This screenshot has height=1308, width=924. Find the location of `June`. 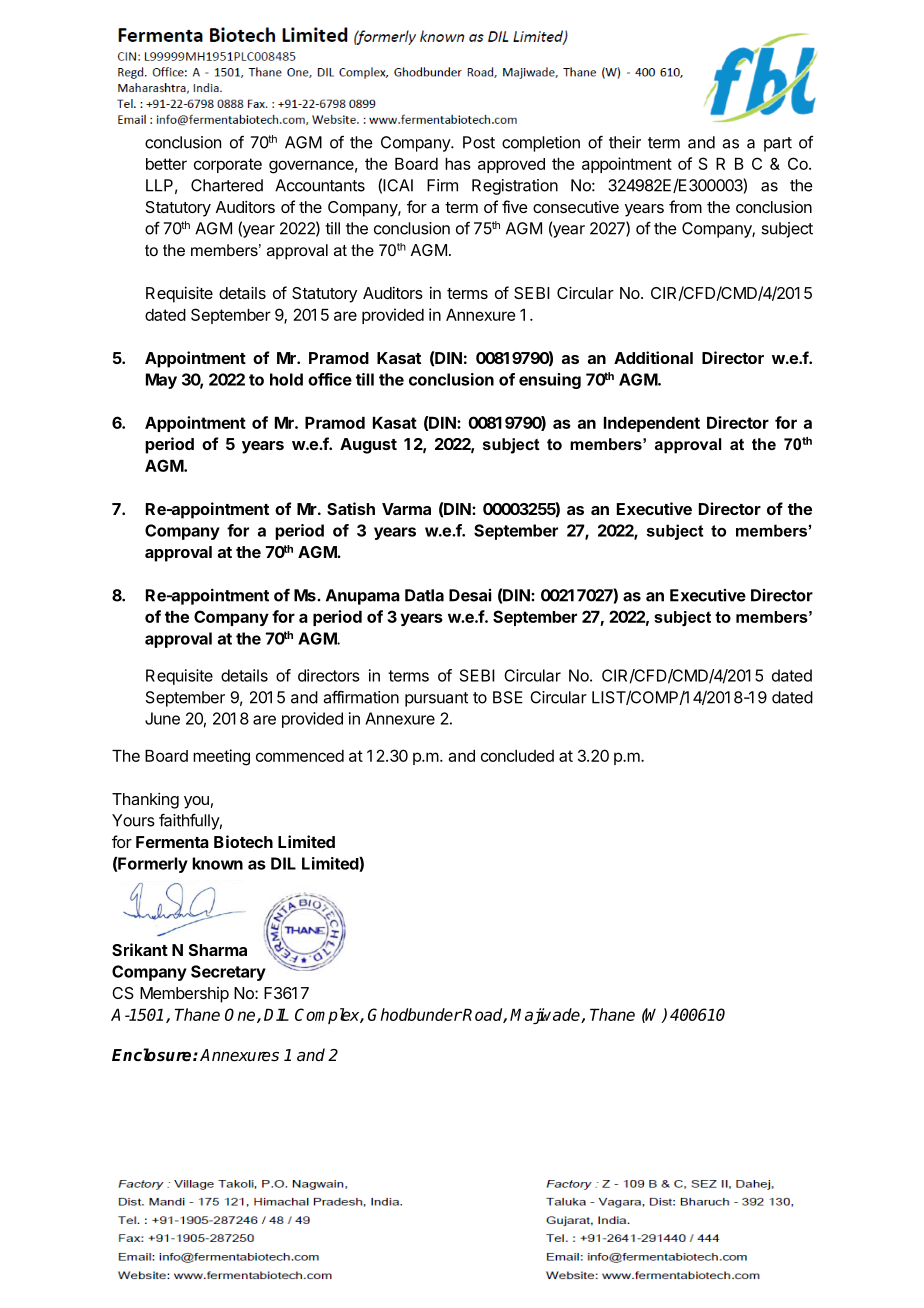

June is located at coordinates (162, 718).
